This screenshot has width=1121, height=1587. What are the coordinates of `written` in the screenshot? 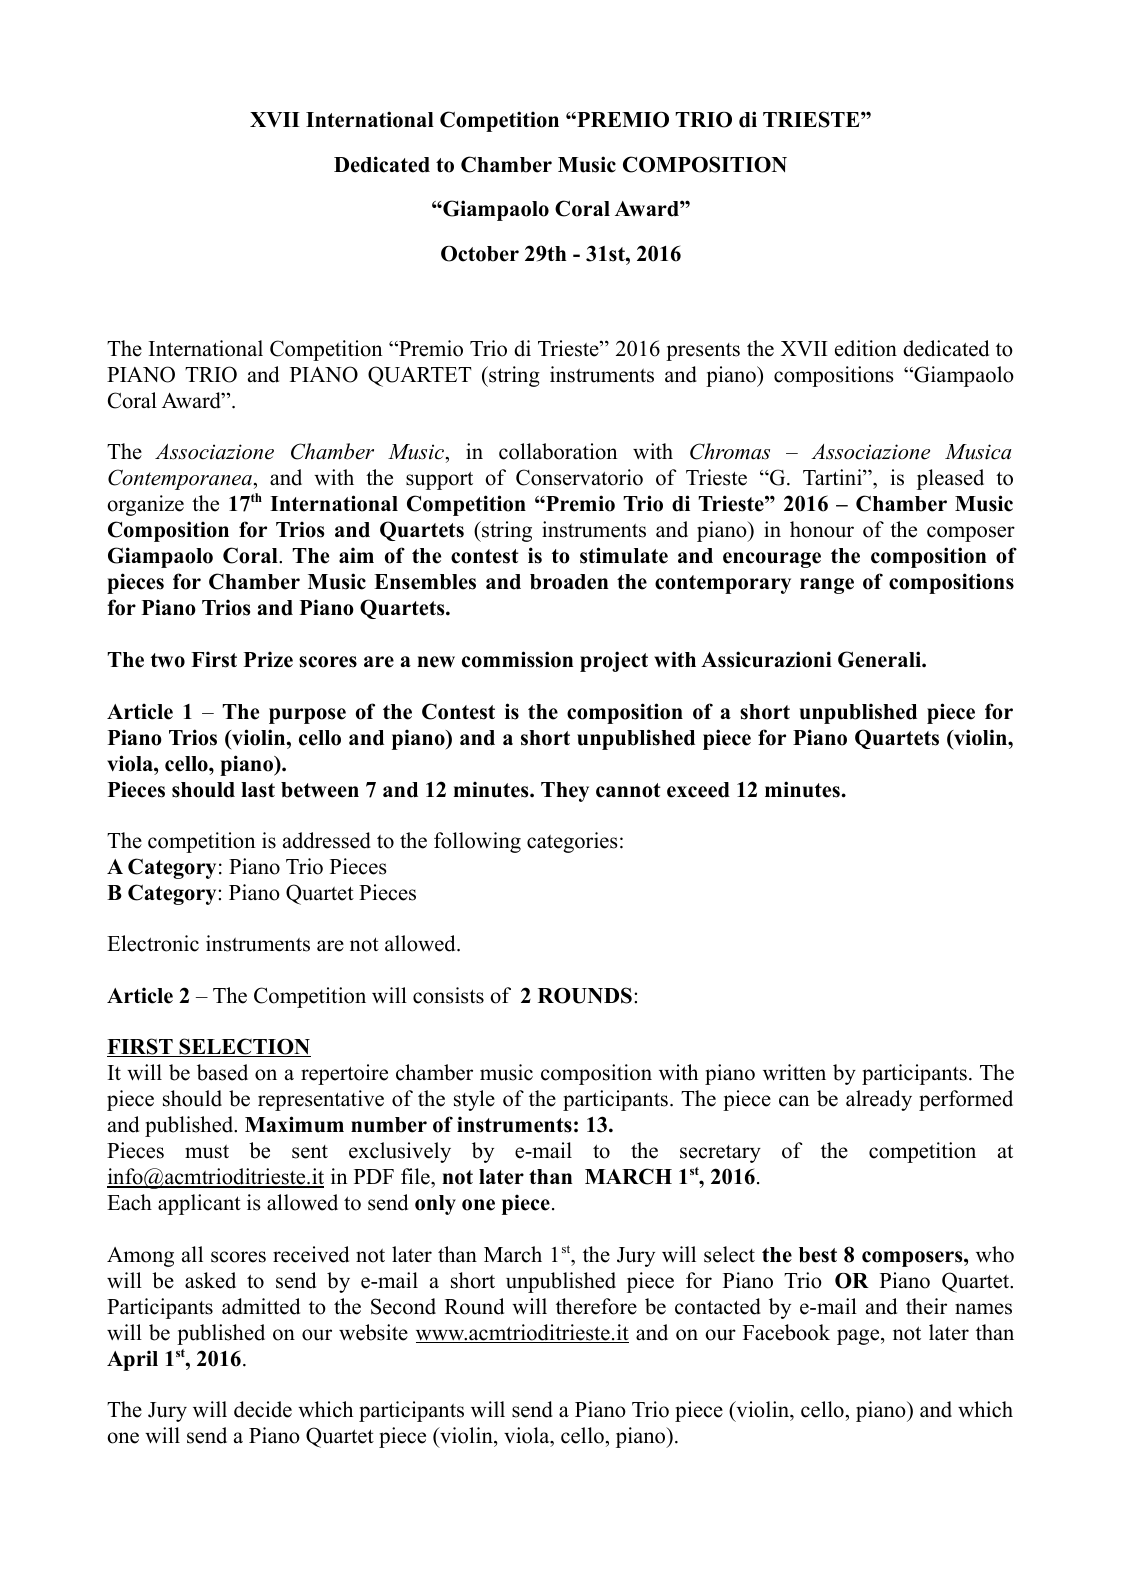 It's located at (794, 1072).
